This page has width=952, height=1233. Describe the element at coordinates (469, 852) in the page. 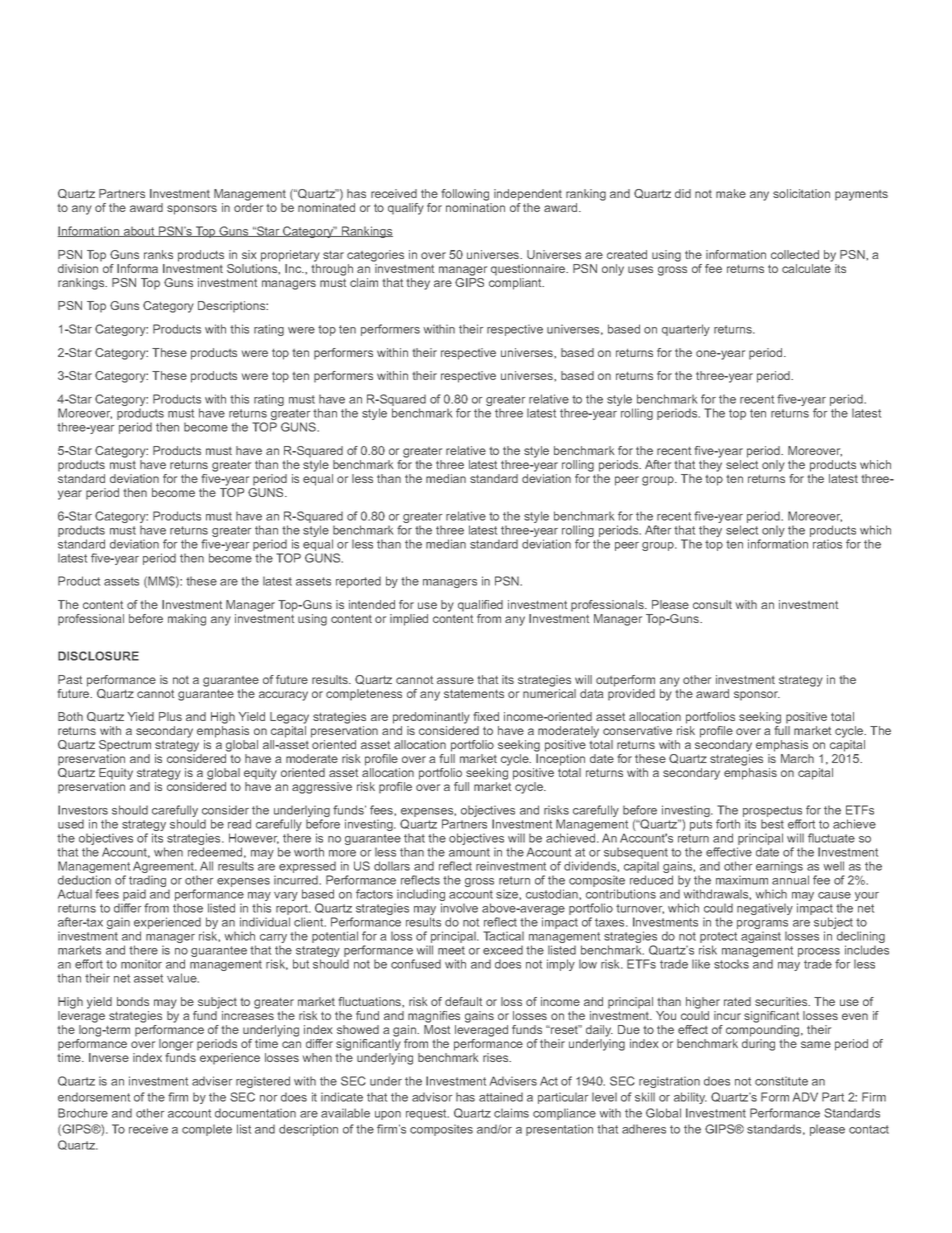

I see `amount` at that location.
